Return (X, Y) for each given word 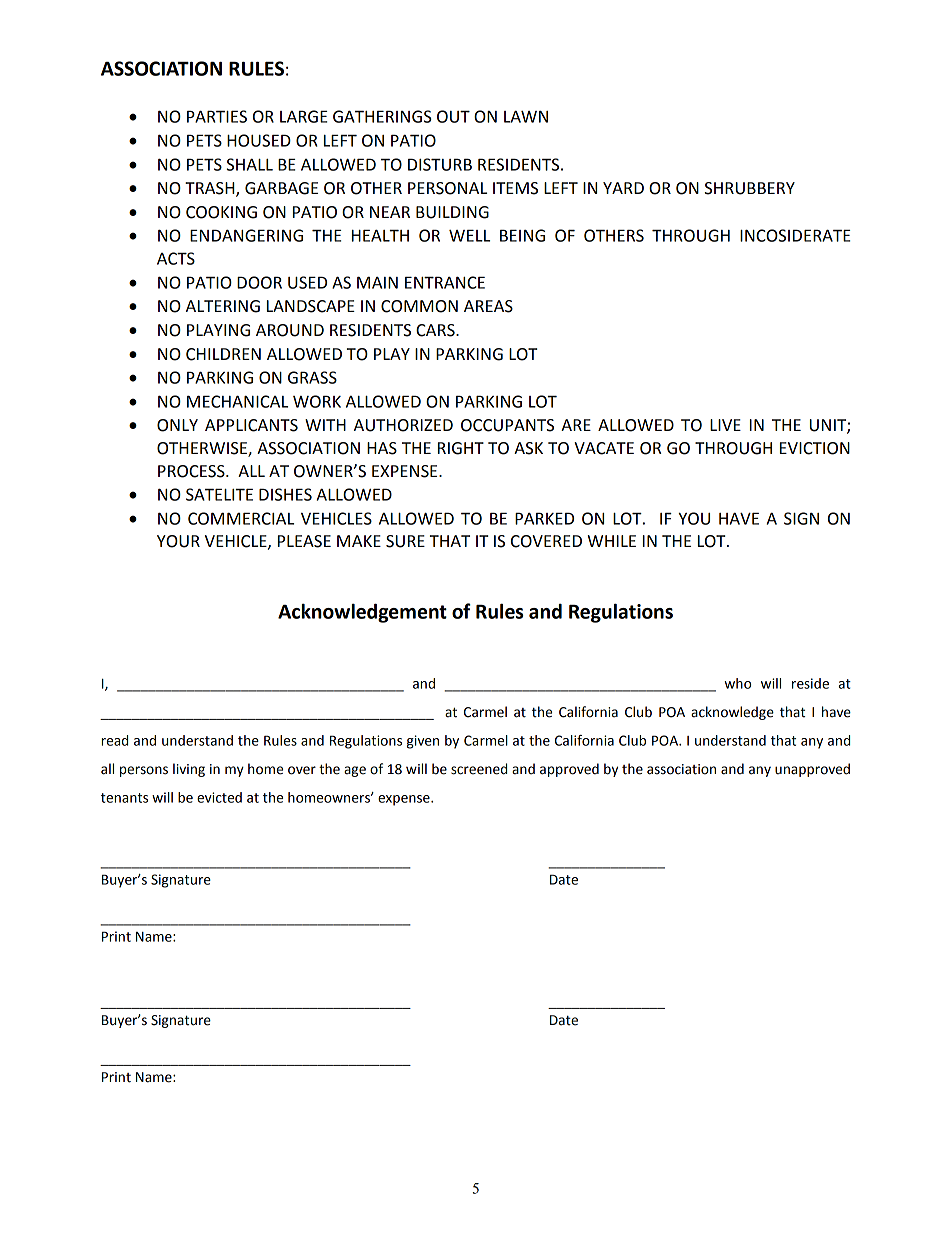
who (738, 683)
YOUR (178, 541)
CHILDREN (223, 354)
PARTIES (217, 116)
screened (479, 769)
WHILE (612, 541)
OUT (453, 116)
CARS (436, 330)
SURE (405, 541)
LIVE (725, 425)
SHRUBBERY (750, 188)
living (189, 770)
